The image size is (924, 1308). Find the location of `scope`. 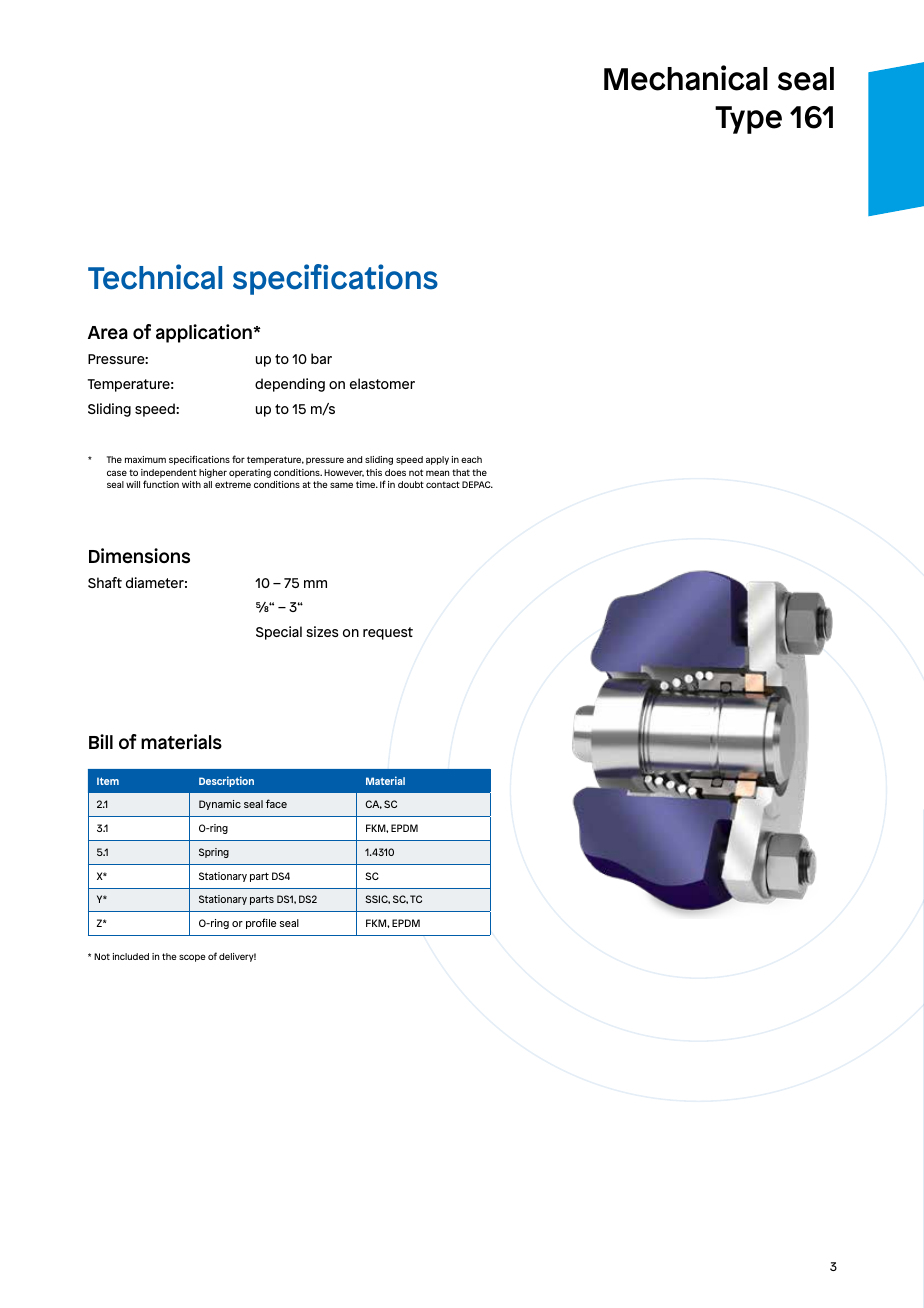

scope is located at coordinates (192, 958).
